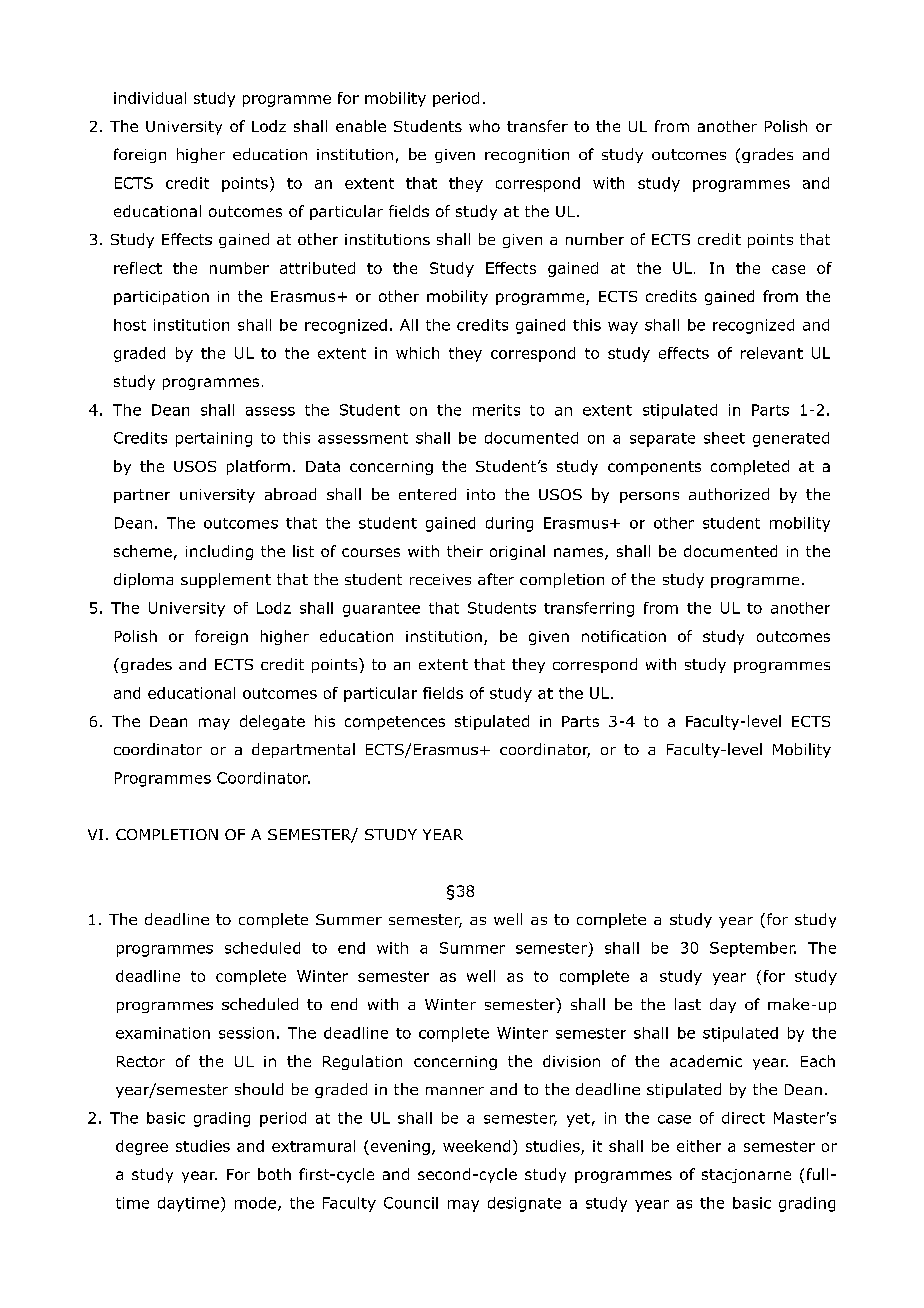 This screenshot has height=1308, width=924. Describe the element at coordinates (226, 580) in the screenshot. I see `supplement` at that location.
